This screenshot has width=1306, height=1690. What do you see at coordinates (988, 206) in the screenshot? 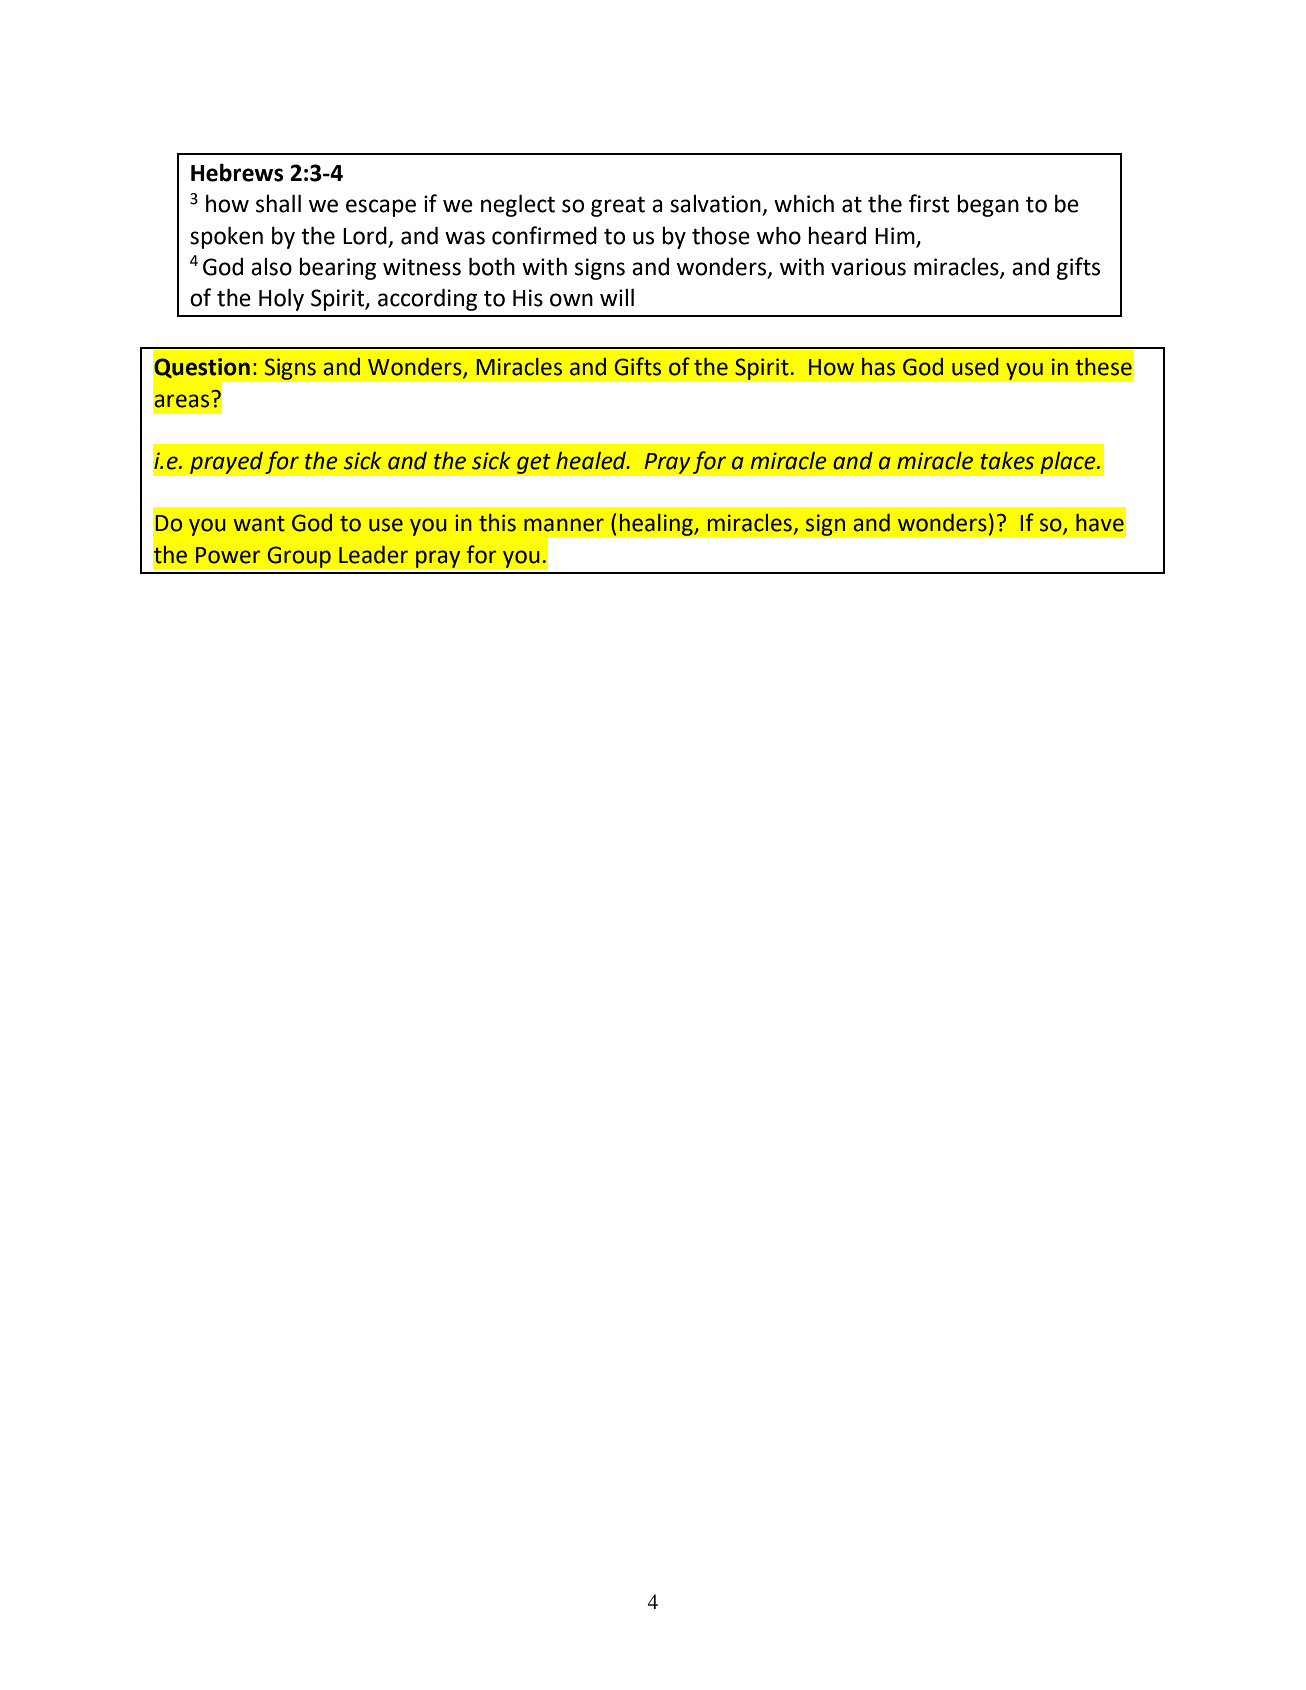
I see `began` at bounding box center [988, 206].
